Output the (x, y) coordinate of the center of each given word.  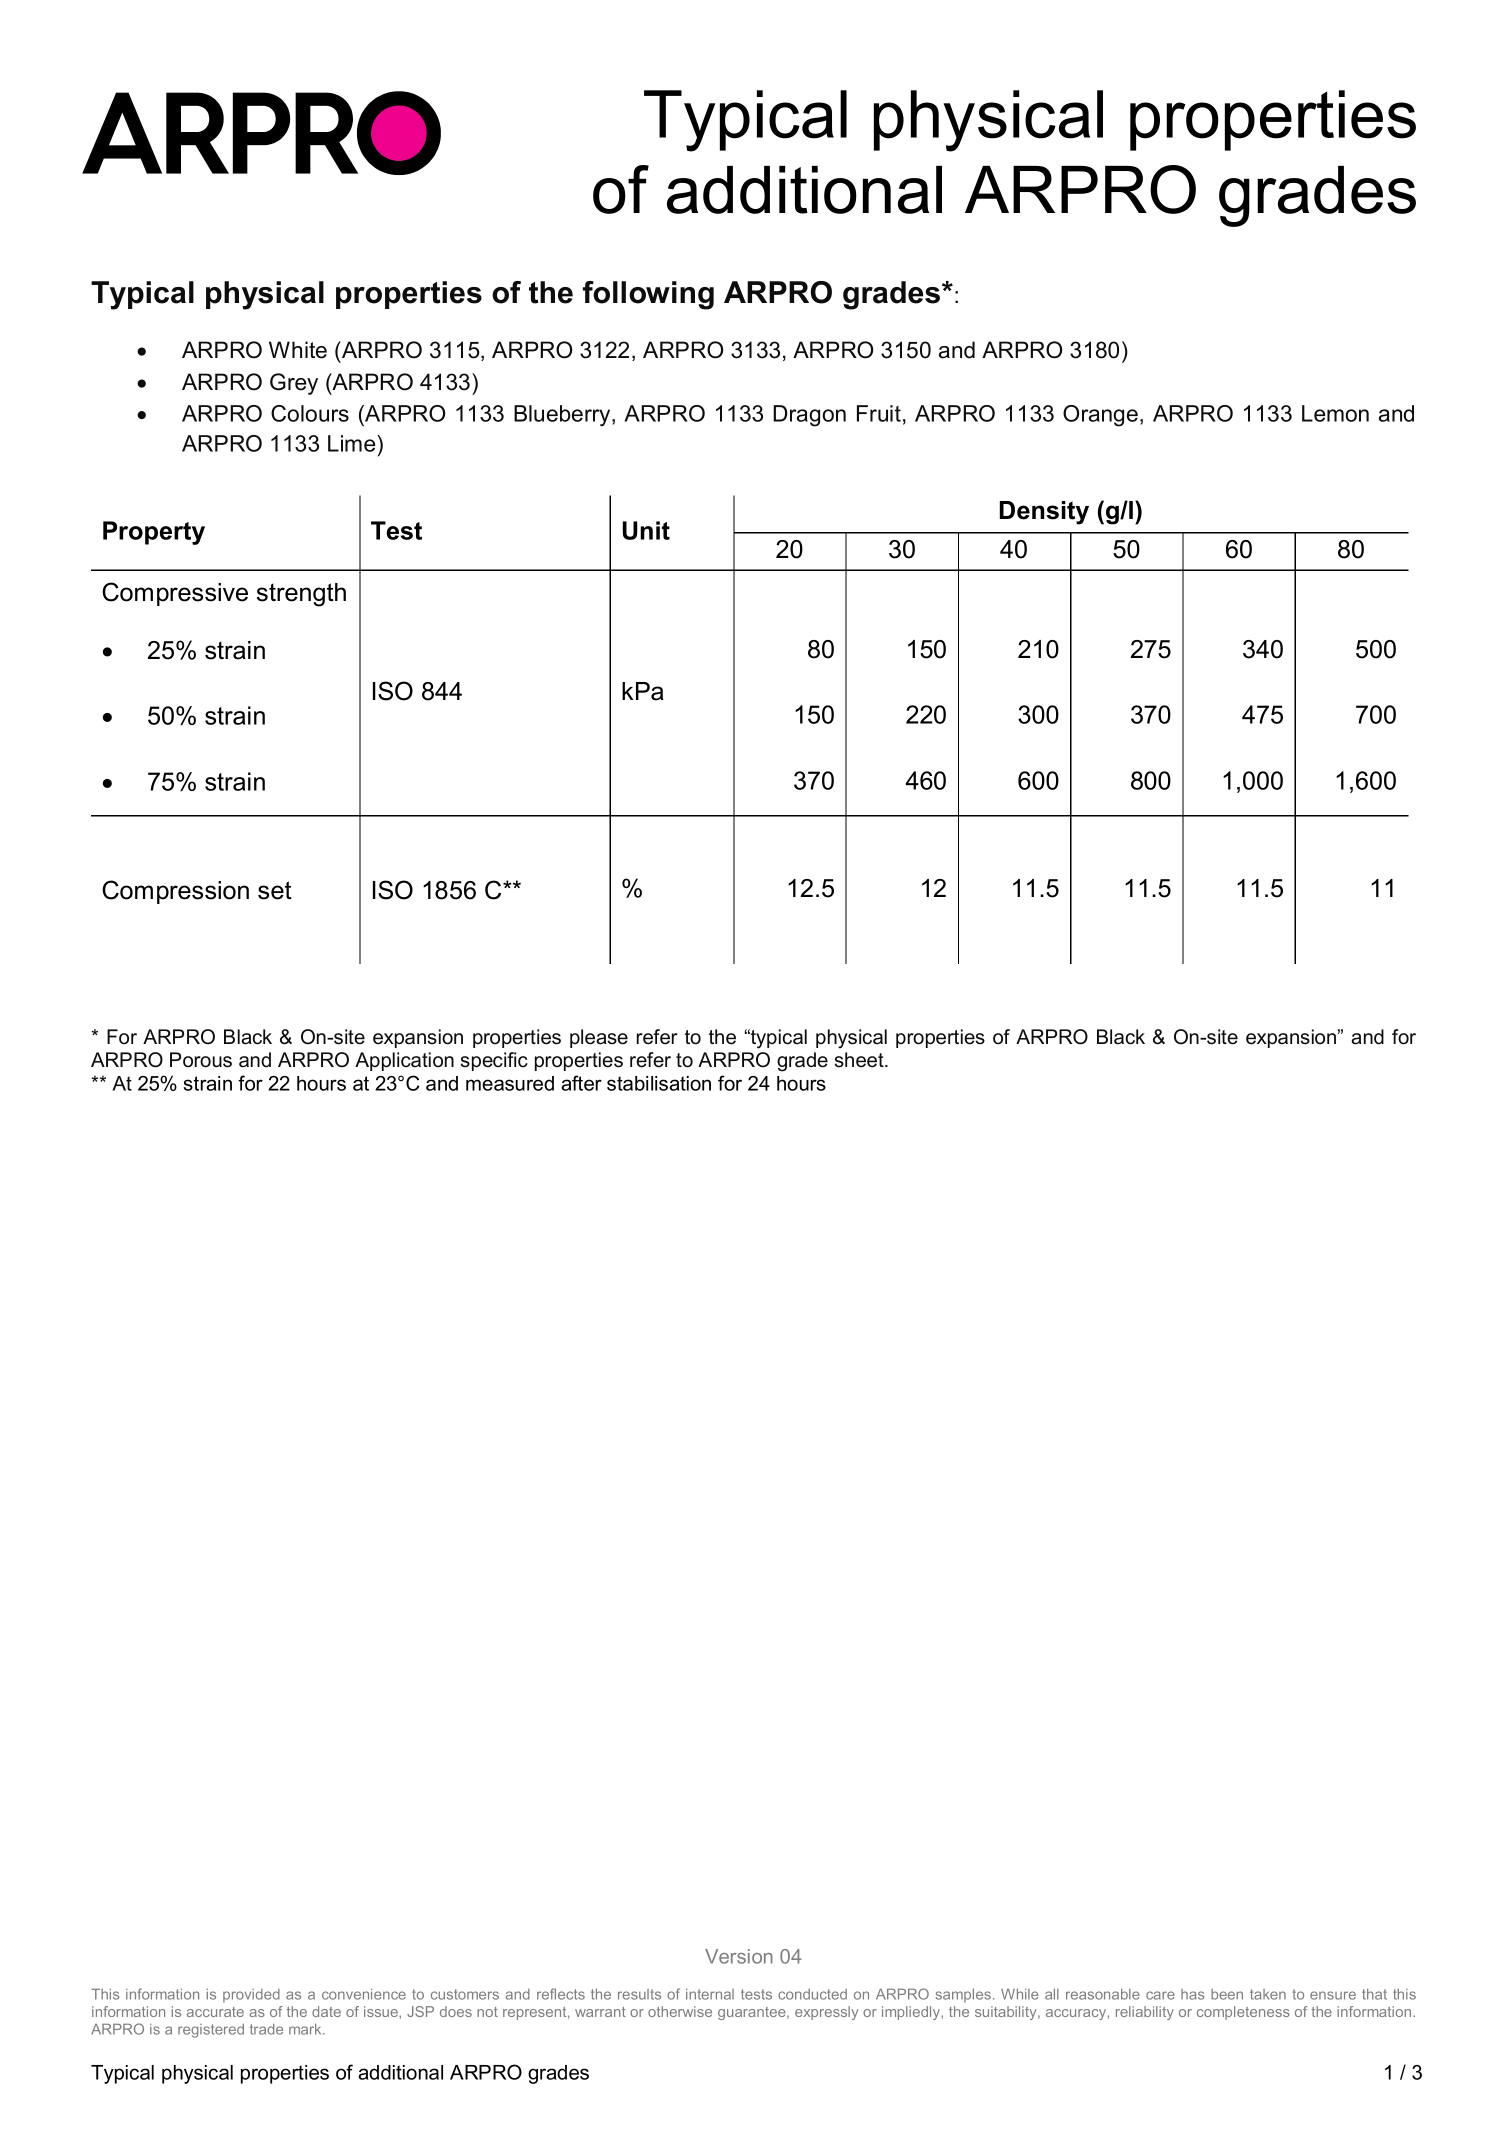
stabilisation (659, 1083)
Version (739, 1956)
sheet (860, 1060)
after (581, 1083)
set (275, 890)
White (298, 350)
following (648, 295)
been (1227, 1994)
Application (404, 1061)
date (326, 2011)
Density (1044, 513)
